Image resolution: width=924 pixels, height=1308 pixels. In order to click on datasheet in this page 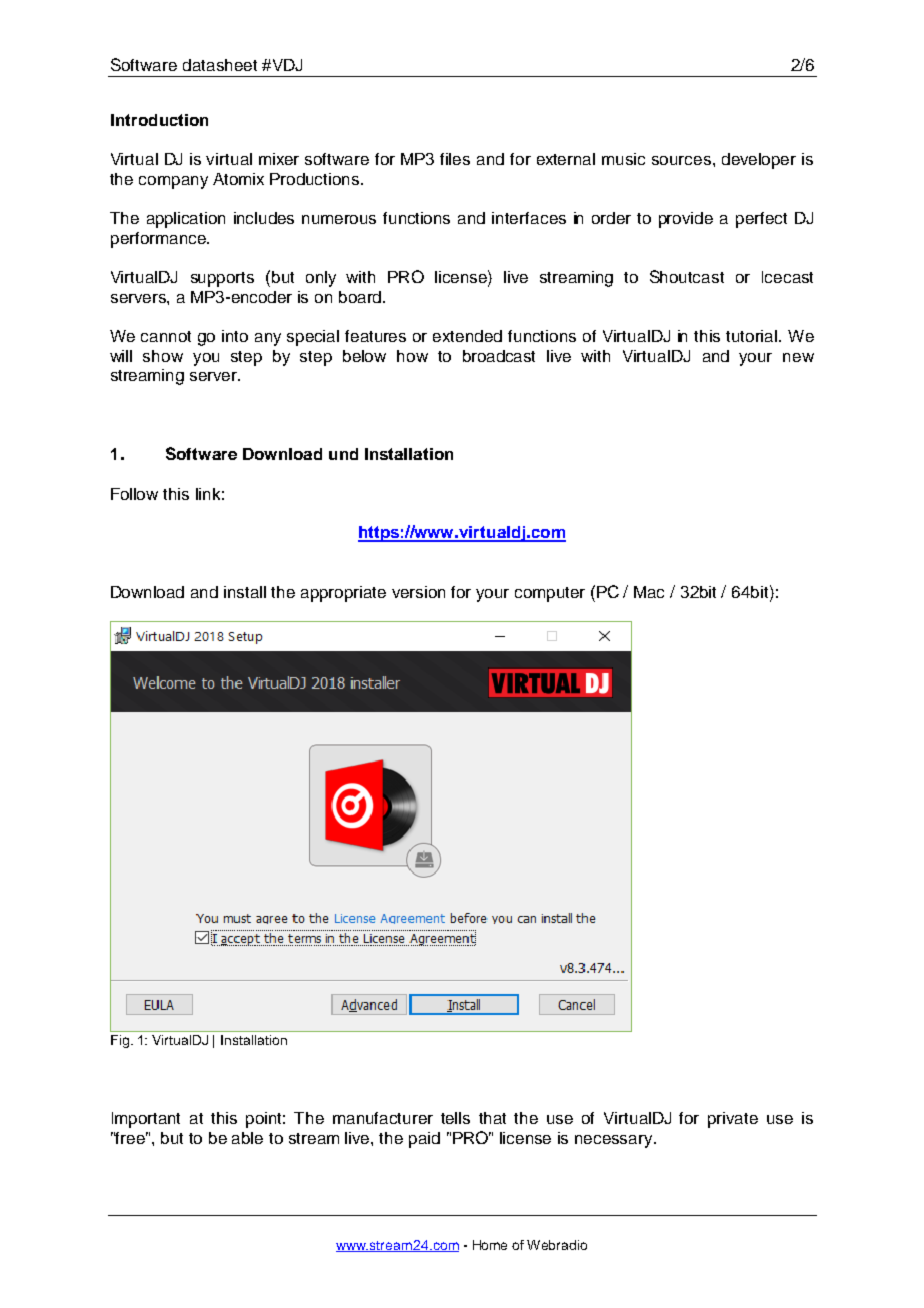, I will do `click(220, 65)`.
